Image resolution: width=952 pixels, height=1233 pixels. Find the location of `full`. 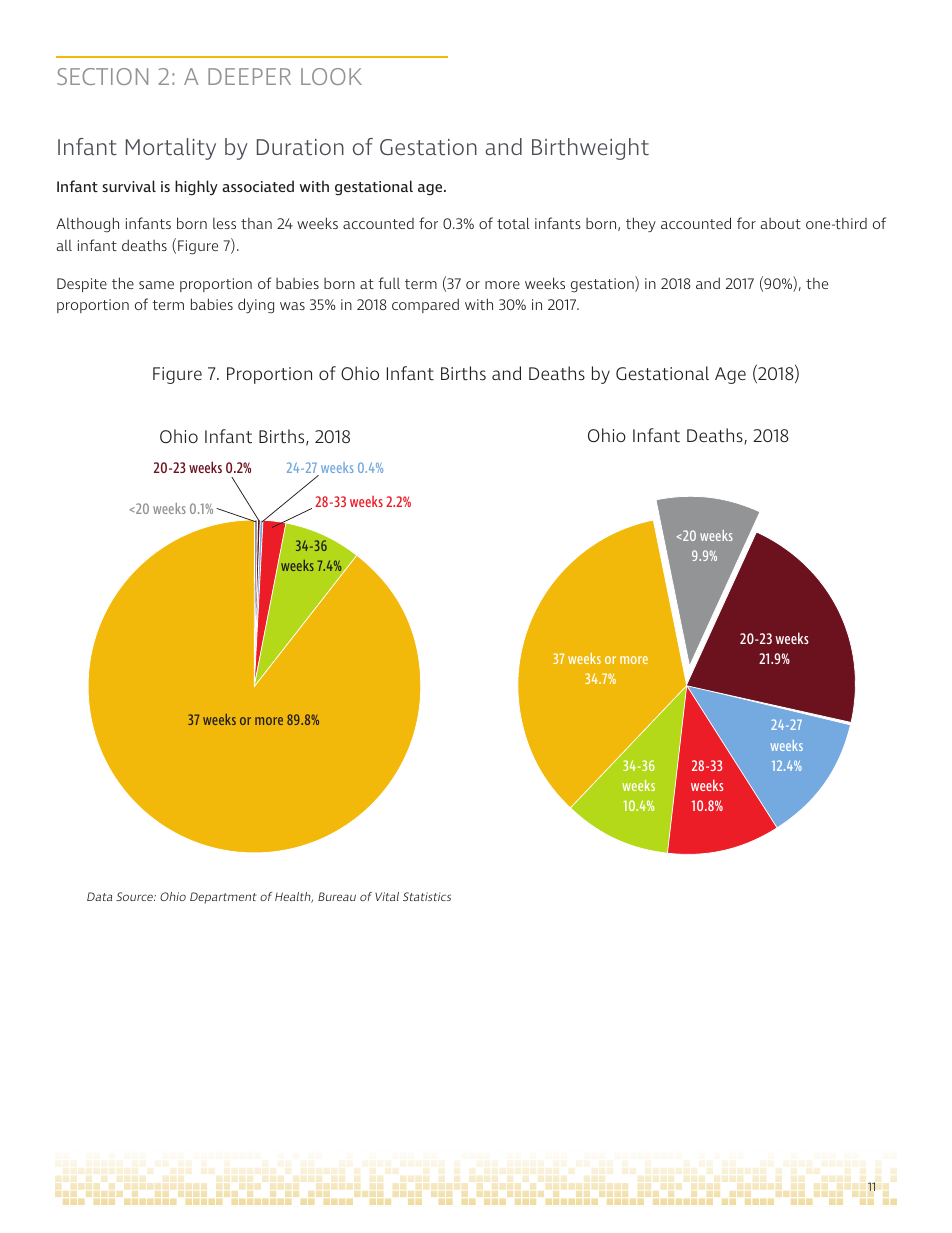

full is located at coordinates (389, 283).
